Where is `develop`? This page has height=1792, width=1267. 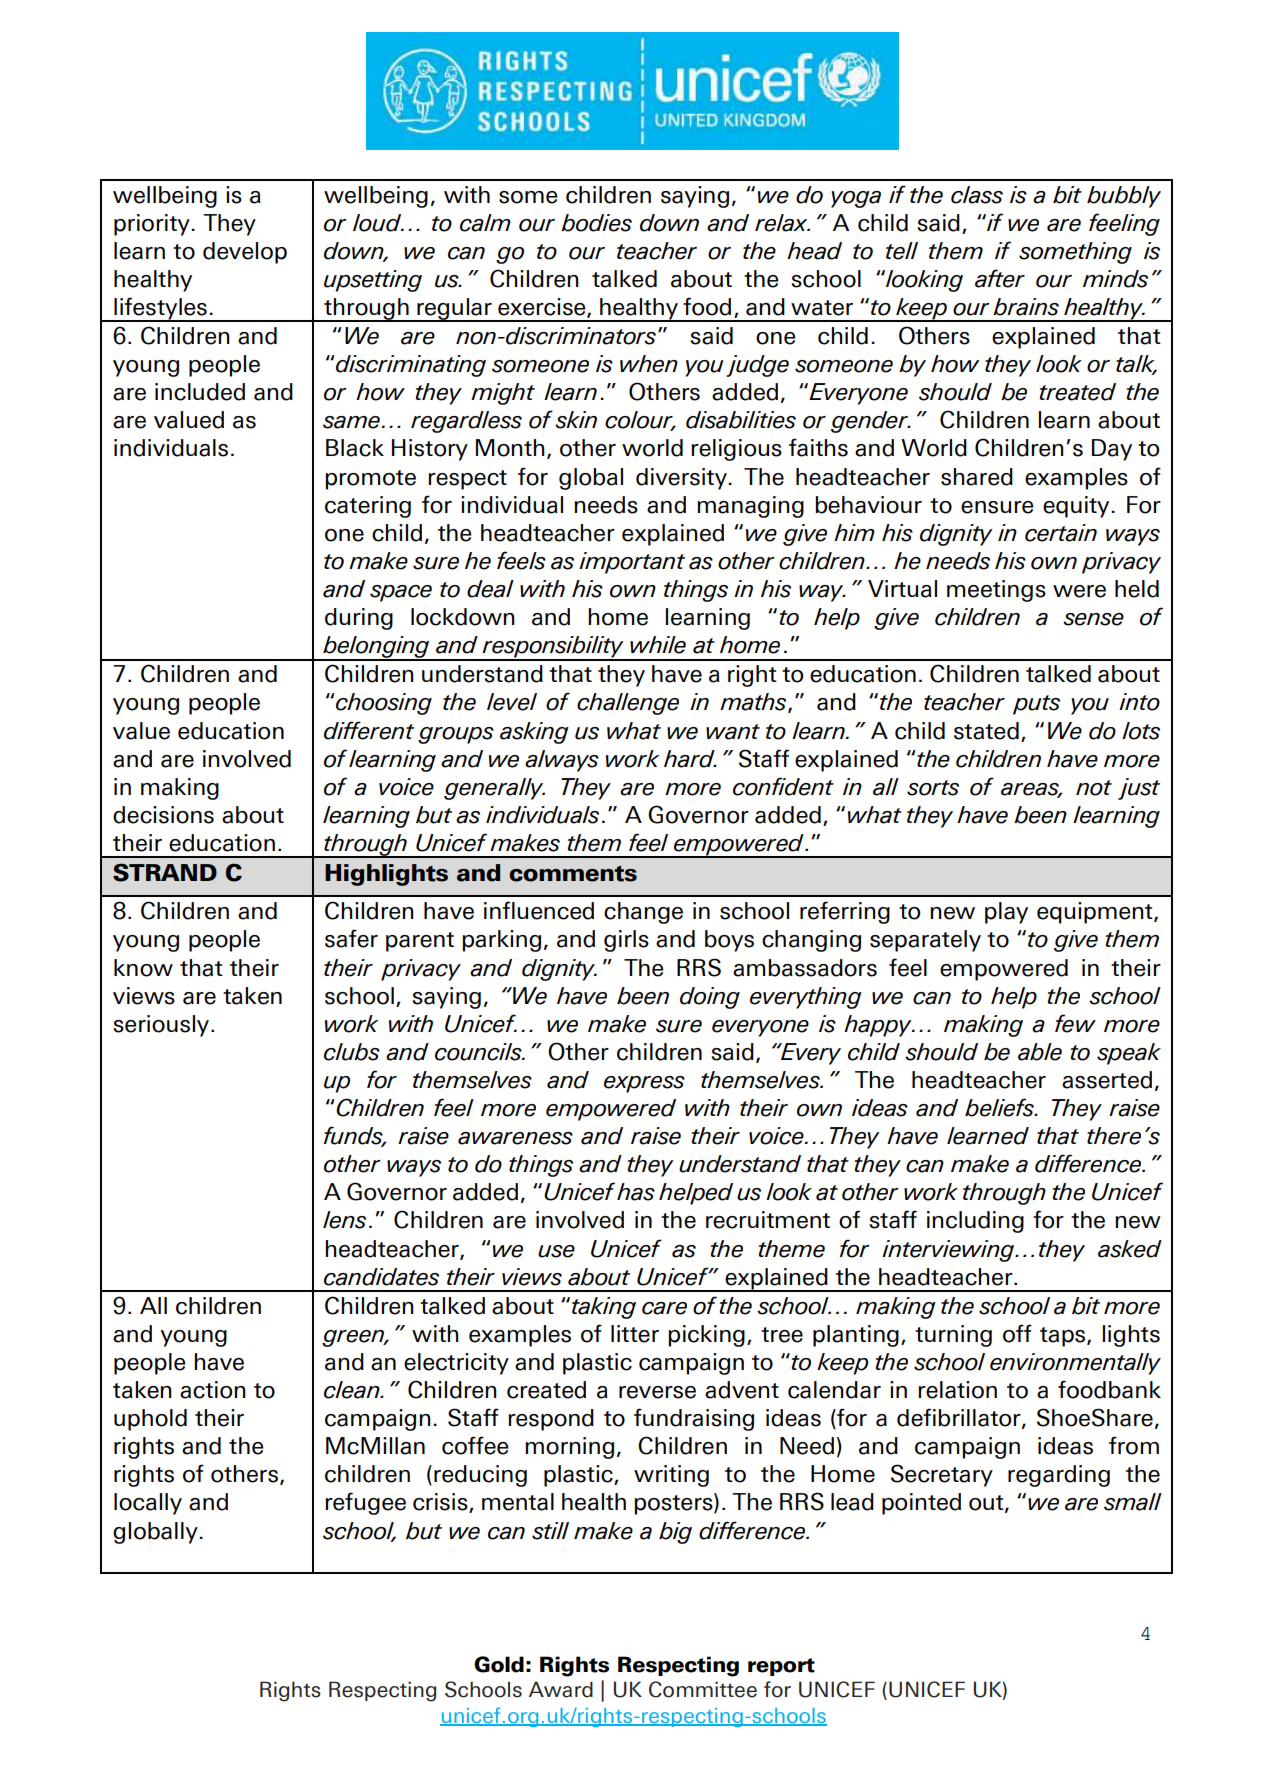
develop is located at coordinates (245, 253).
